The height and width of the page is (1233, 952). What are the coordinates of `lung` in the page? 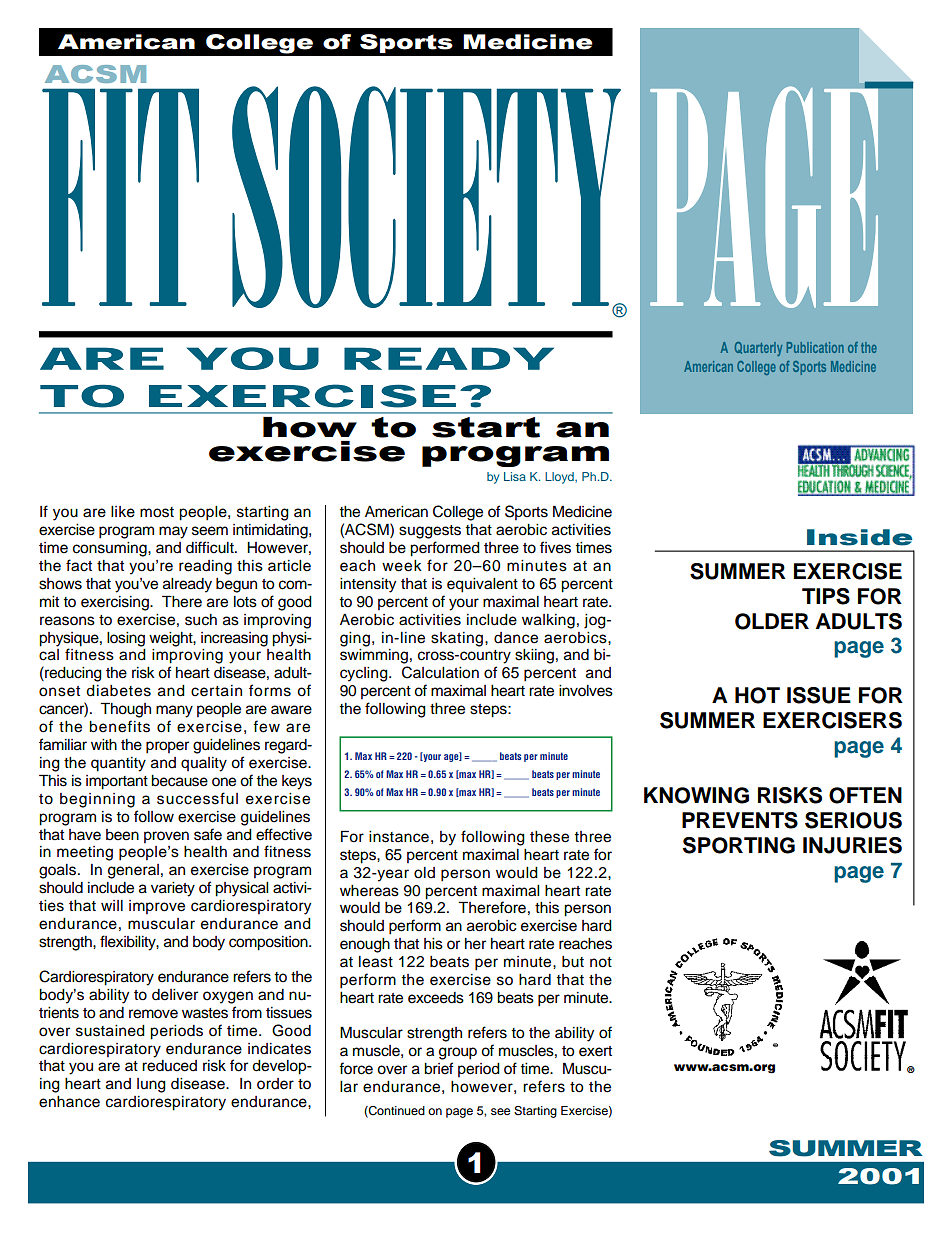 It's located at (151, 1085).
